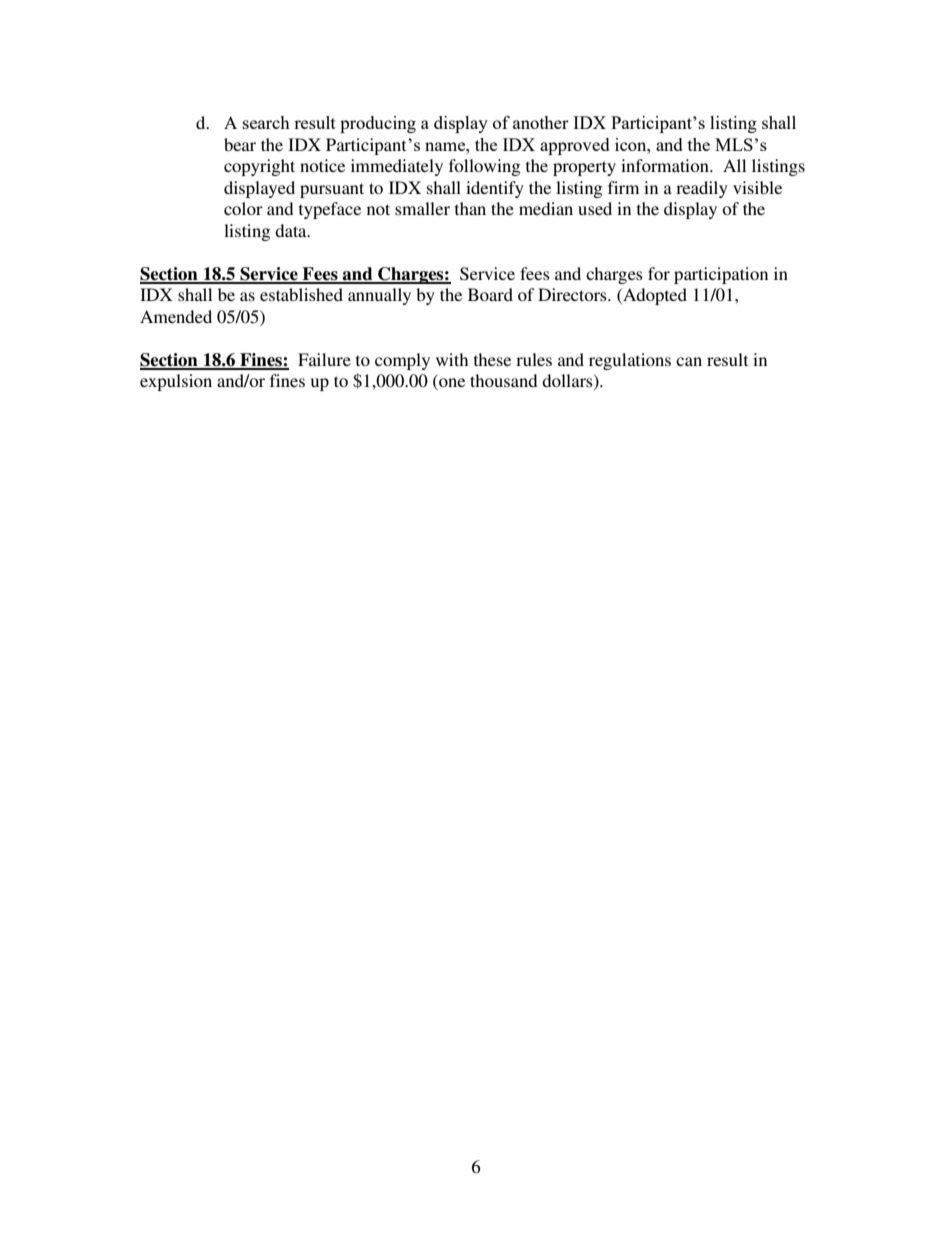 The width and height of the document is (952, 1233). What do you see at coordinates (176, 382) in the document?
I see `expulsion` at bounding box center [176, 382].
